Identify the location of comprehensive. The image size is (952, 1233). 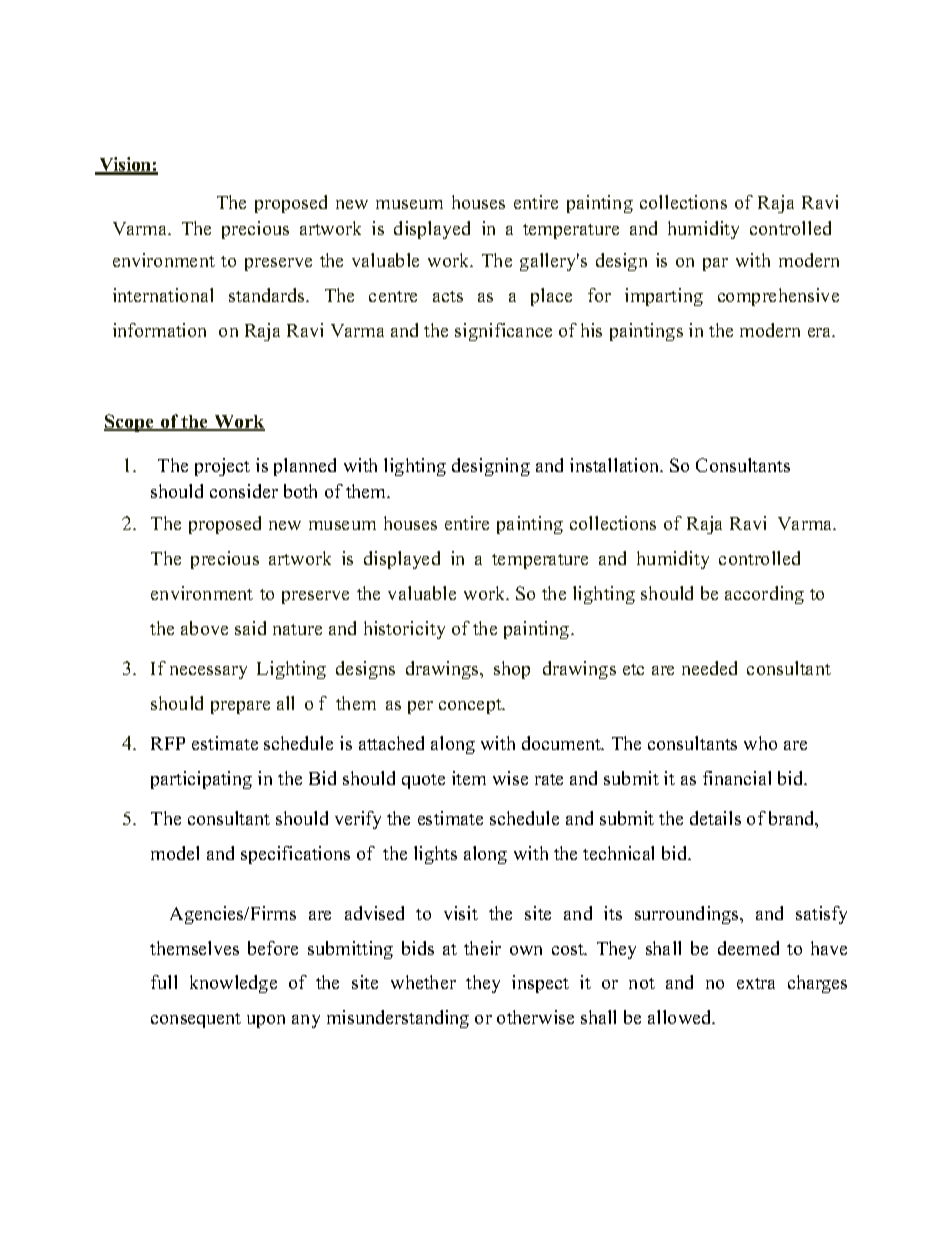
(778, 297).
